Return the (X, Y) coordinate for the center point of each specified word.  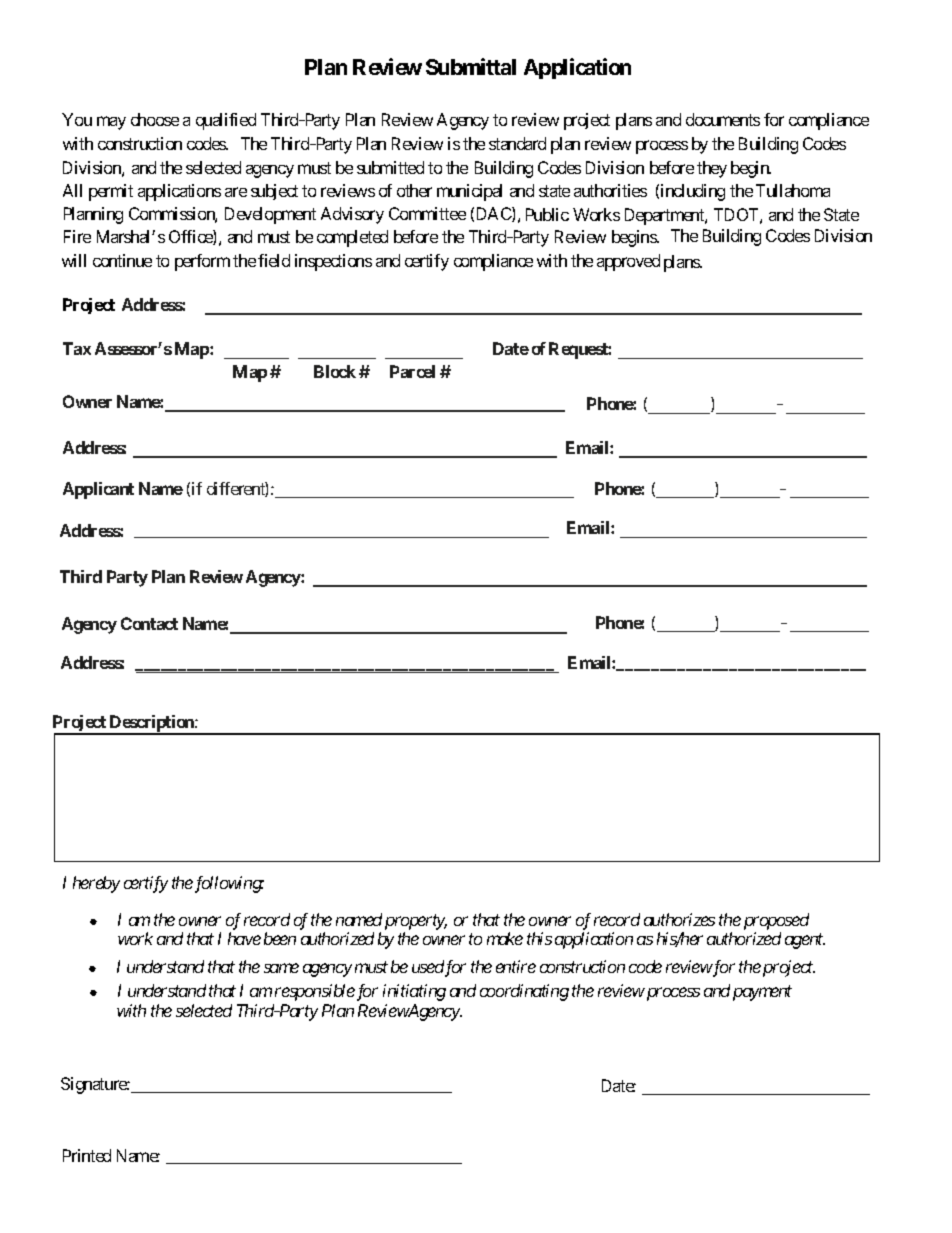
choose (155, 119)
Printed (87, 1155)
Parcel (412, 371)
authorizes (679, 919)
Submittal (471, 66)
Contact (149, 623)
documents (723, 119)
